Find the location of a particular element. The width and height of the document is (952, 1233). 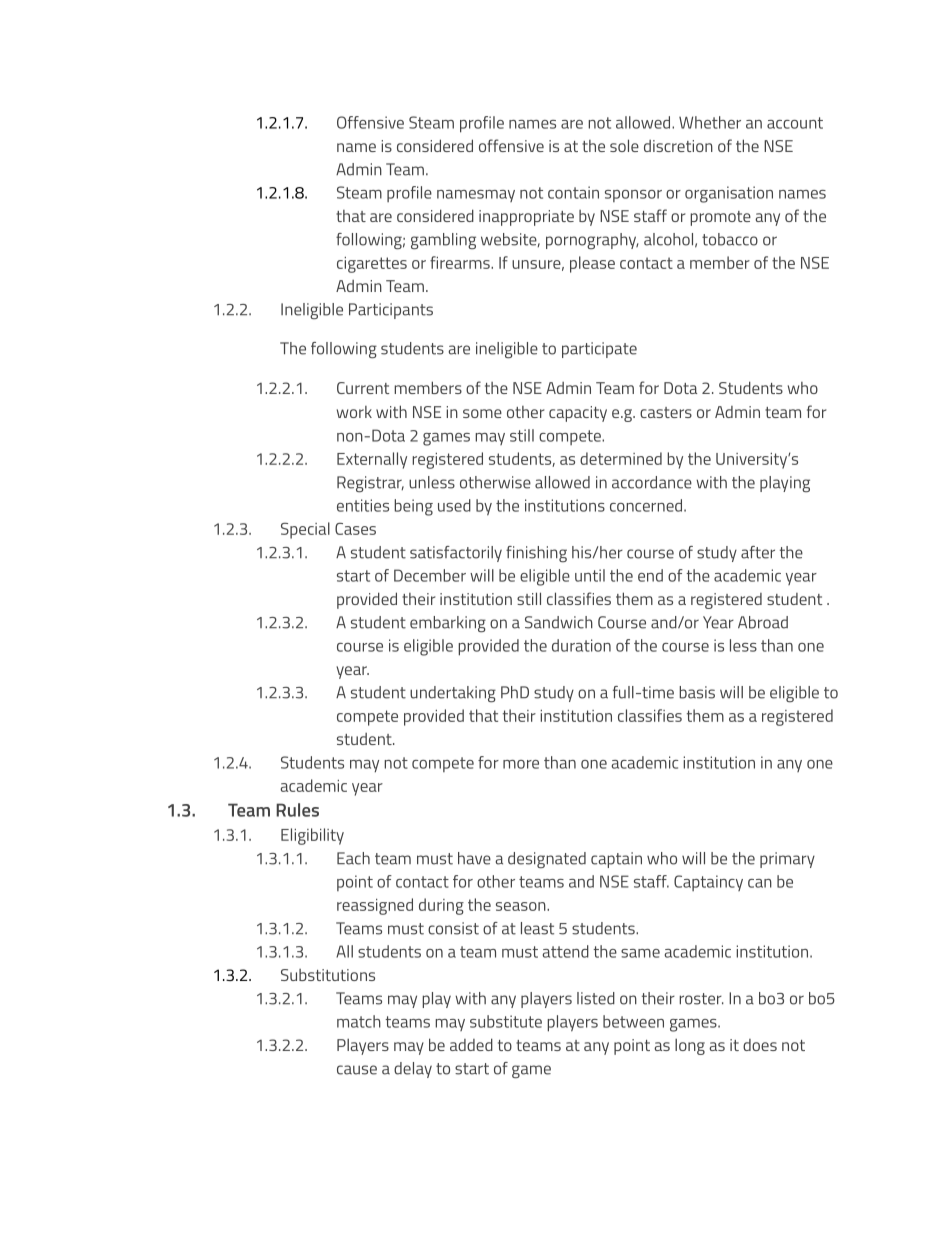

basis is located at coordinates (697, 692).
